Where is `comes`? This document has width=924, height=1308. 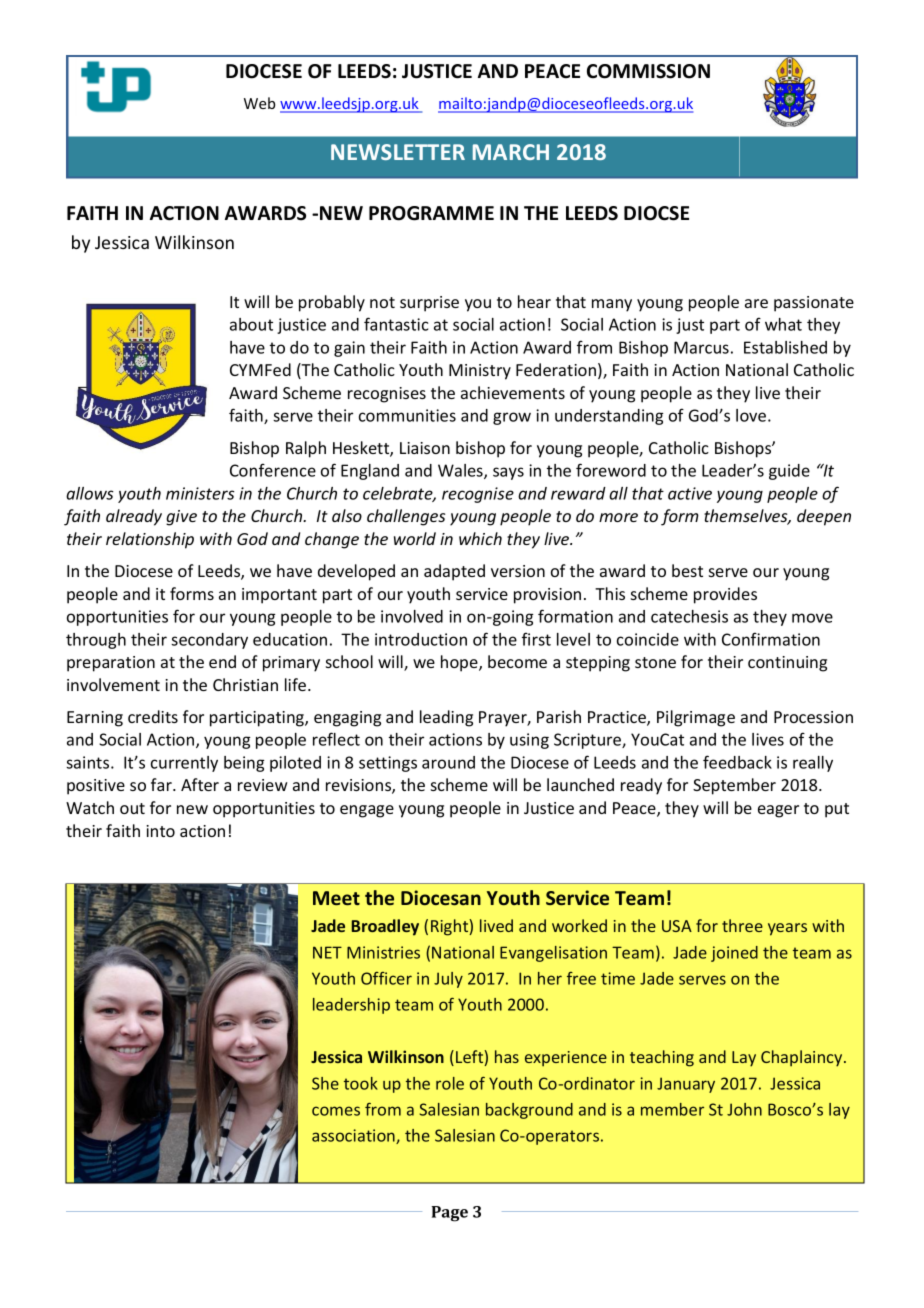
comes is located at coordinates (336, 1111).
